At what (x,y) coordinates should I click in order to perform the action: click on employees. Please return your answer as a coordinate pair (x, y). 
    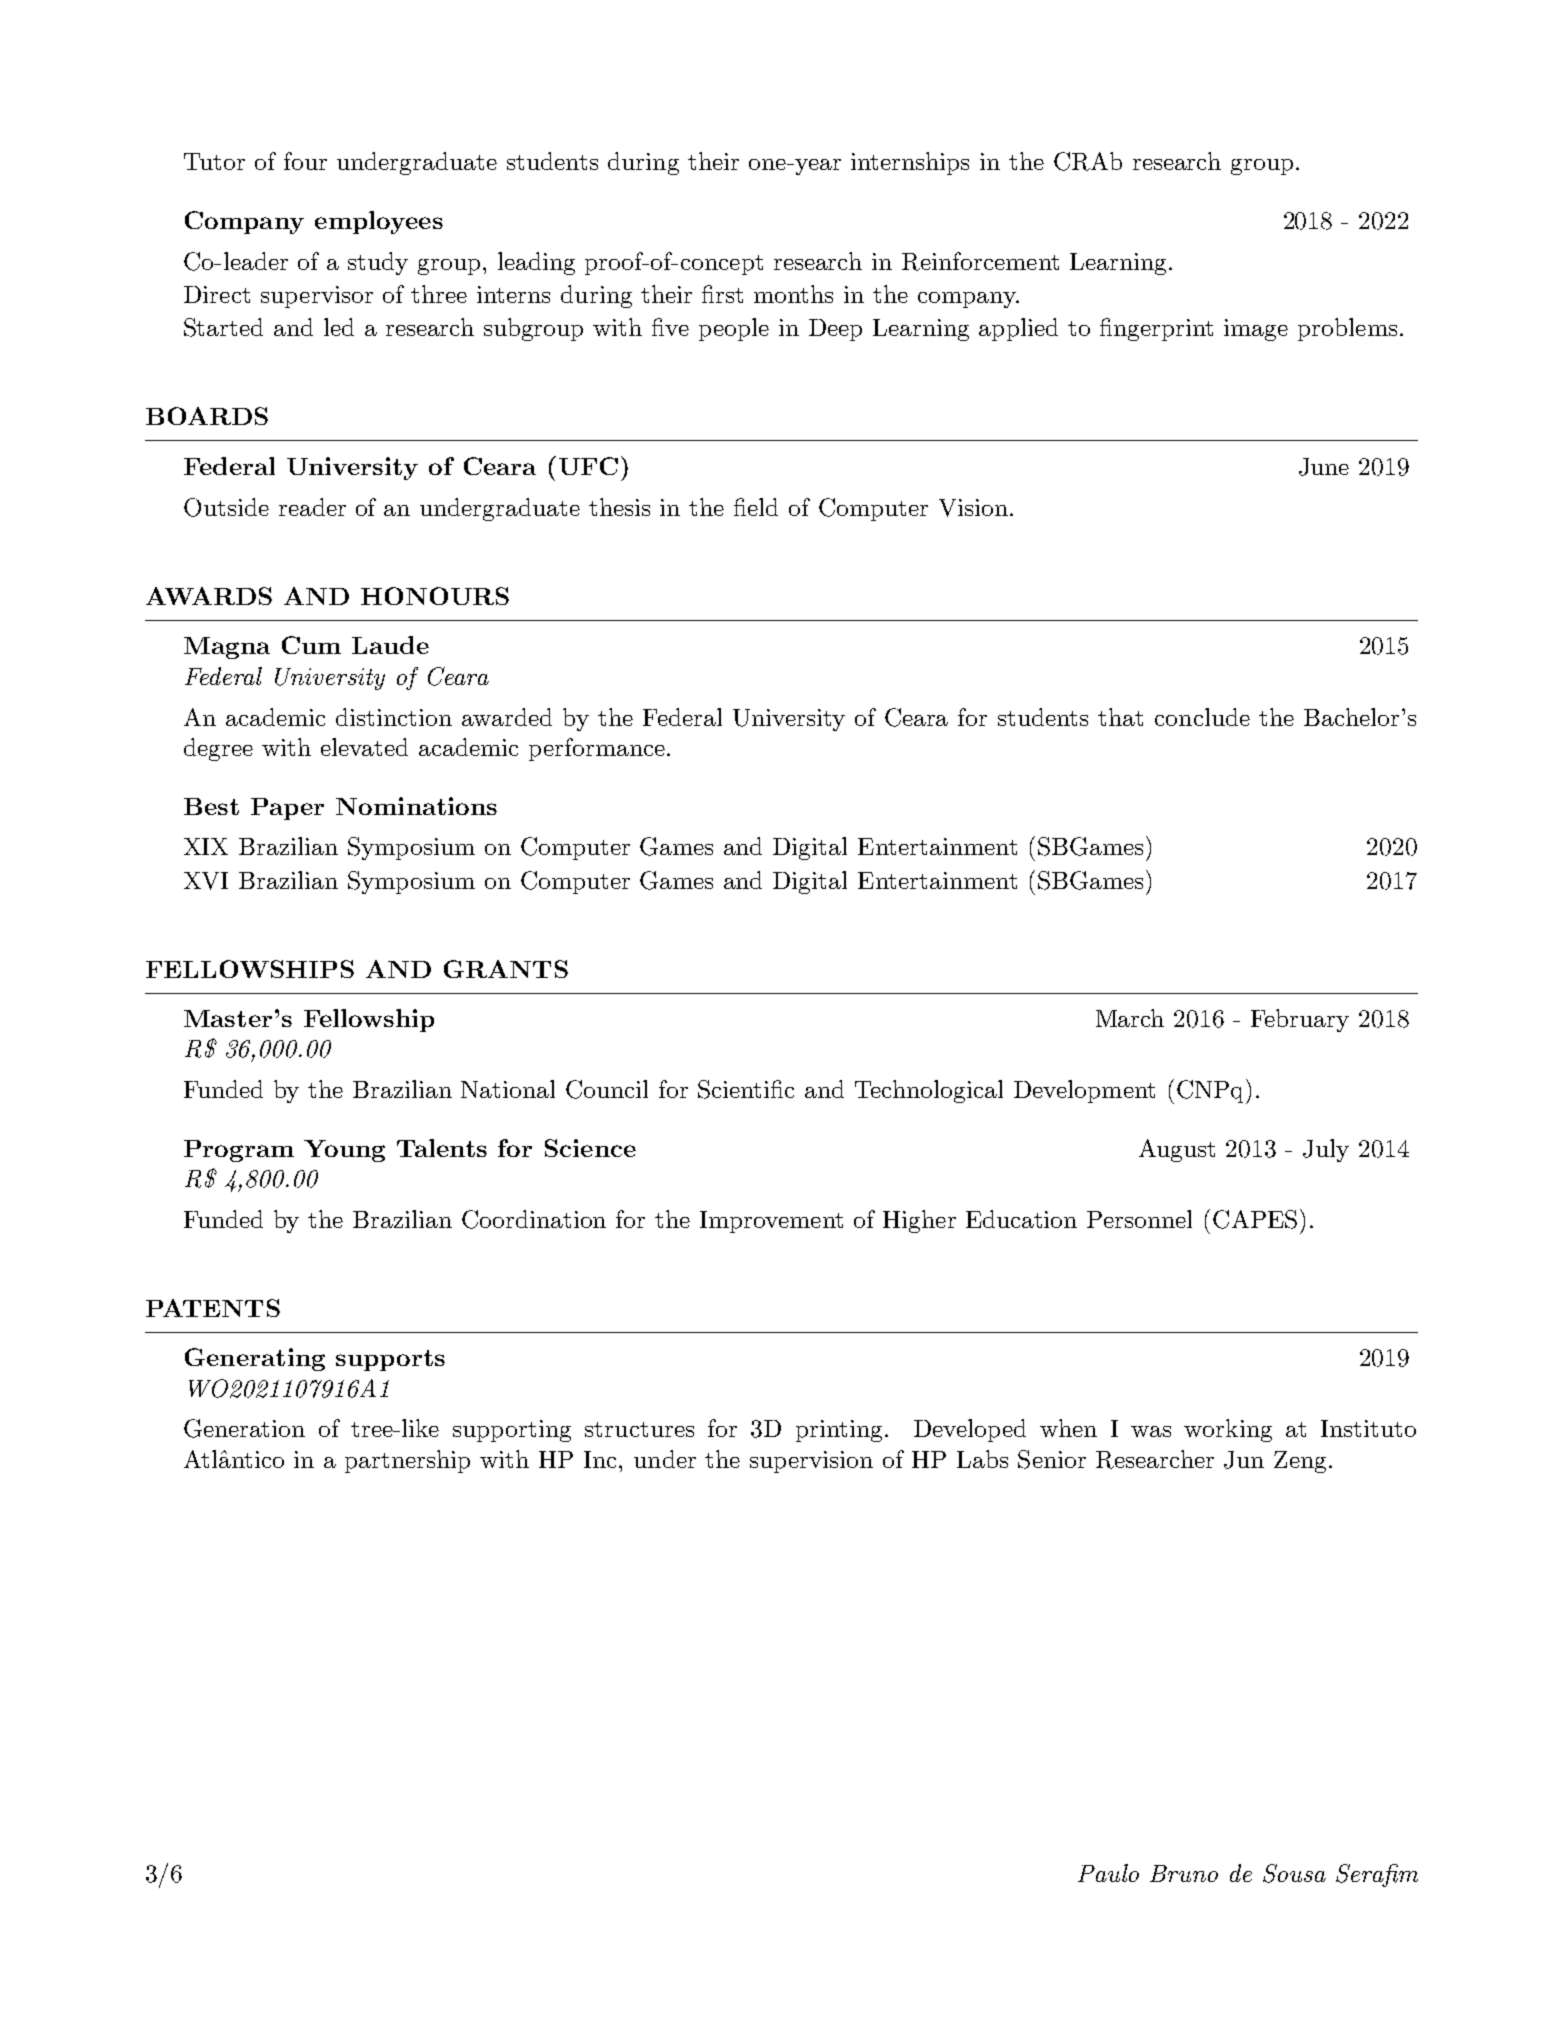
    Looking at the image, I should click on (379, 222).
